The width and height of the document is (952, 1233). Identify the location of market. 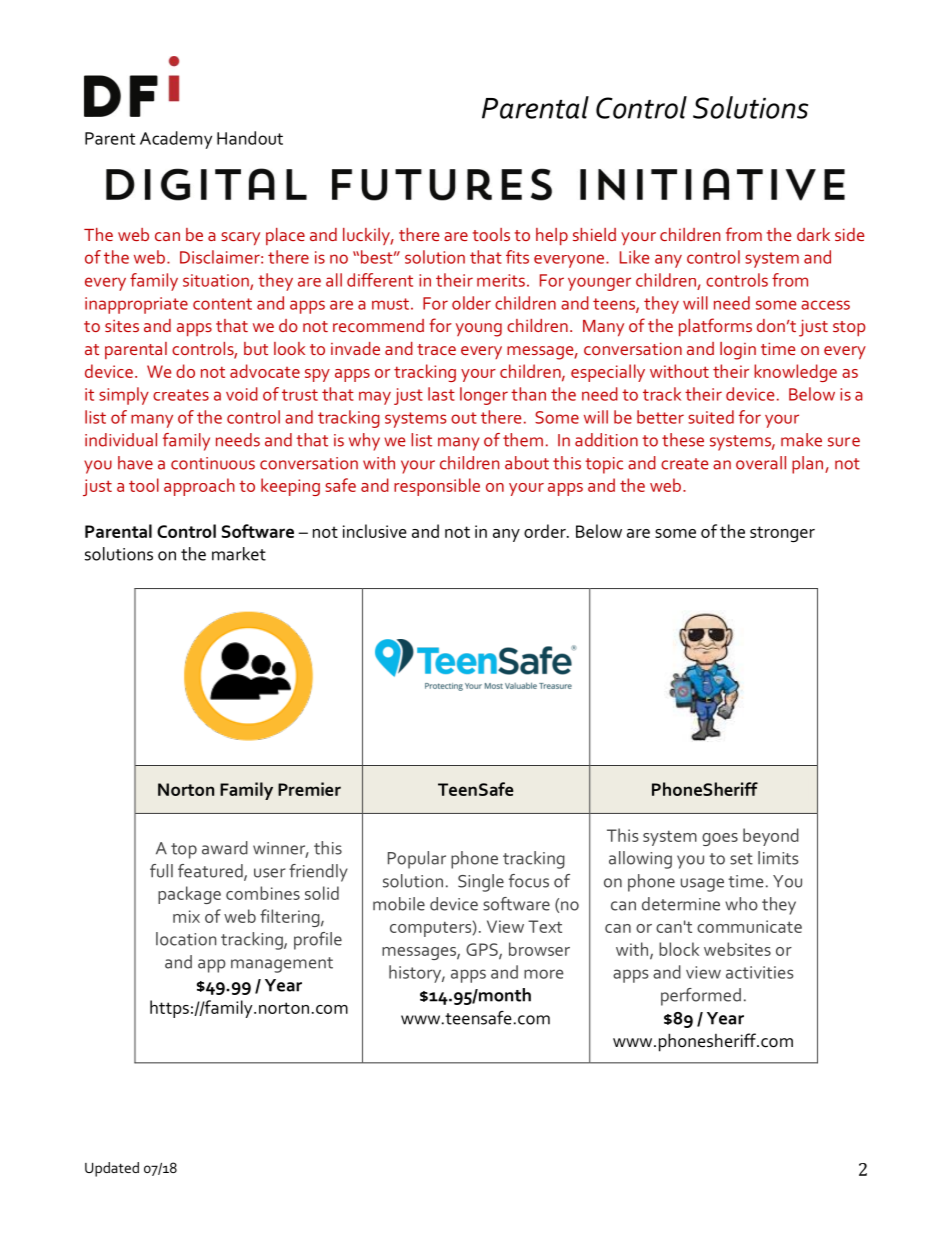
(239, 554).
